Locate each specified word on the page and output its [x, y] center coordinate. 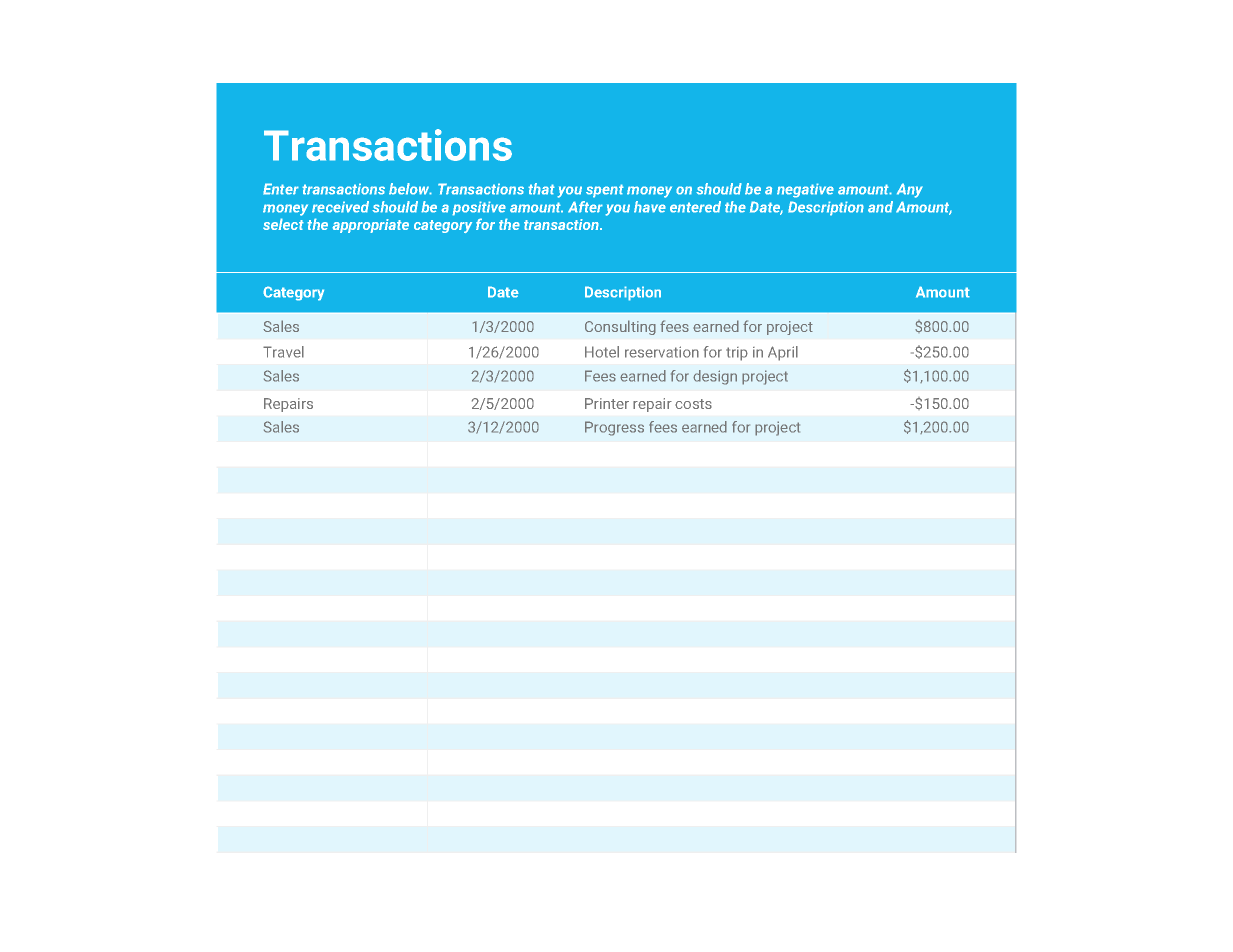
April [783, 353]
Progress [614, 428]
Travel [283, 352]
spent [605, 191]
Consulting [620, 327]
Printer [607, 403]
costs [693, 404]
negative [805, 190]
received [340, 207]
